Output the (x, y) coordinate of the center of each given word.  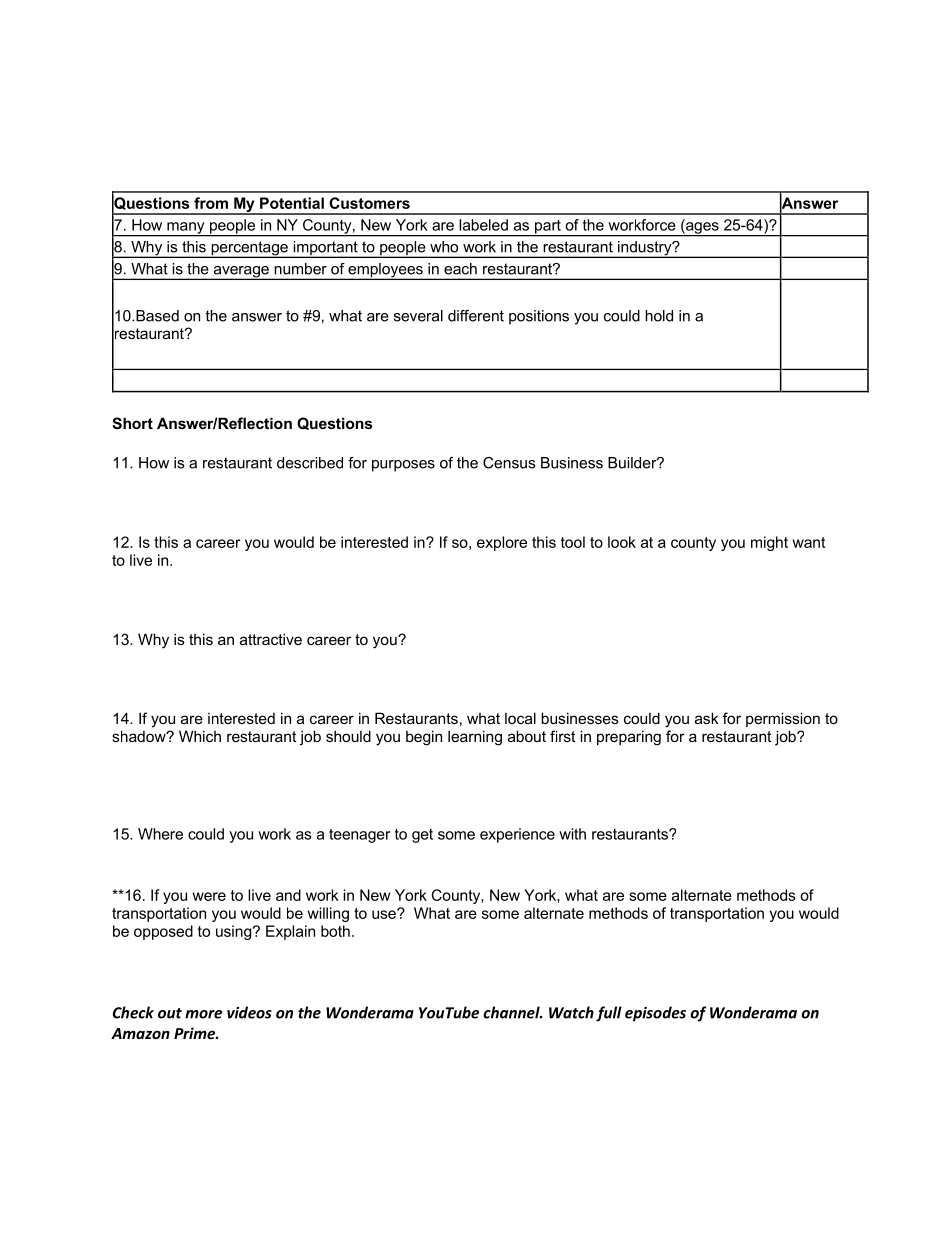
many (186, 229)
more (203, 1014)
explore (502, 543)
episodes (655, 1014)
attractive (271, 639)
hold (659, 316)
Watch (571, 1012)
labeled (483, 225)
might (769, 543)
